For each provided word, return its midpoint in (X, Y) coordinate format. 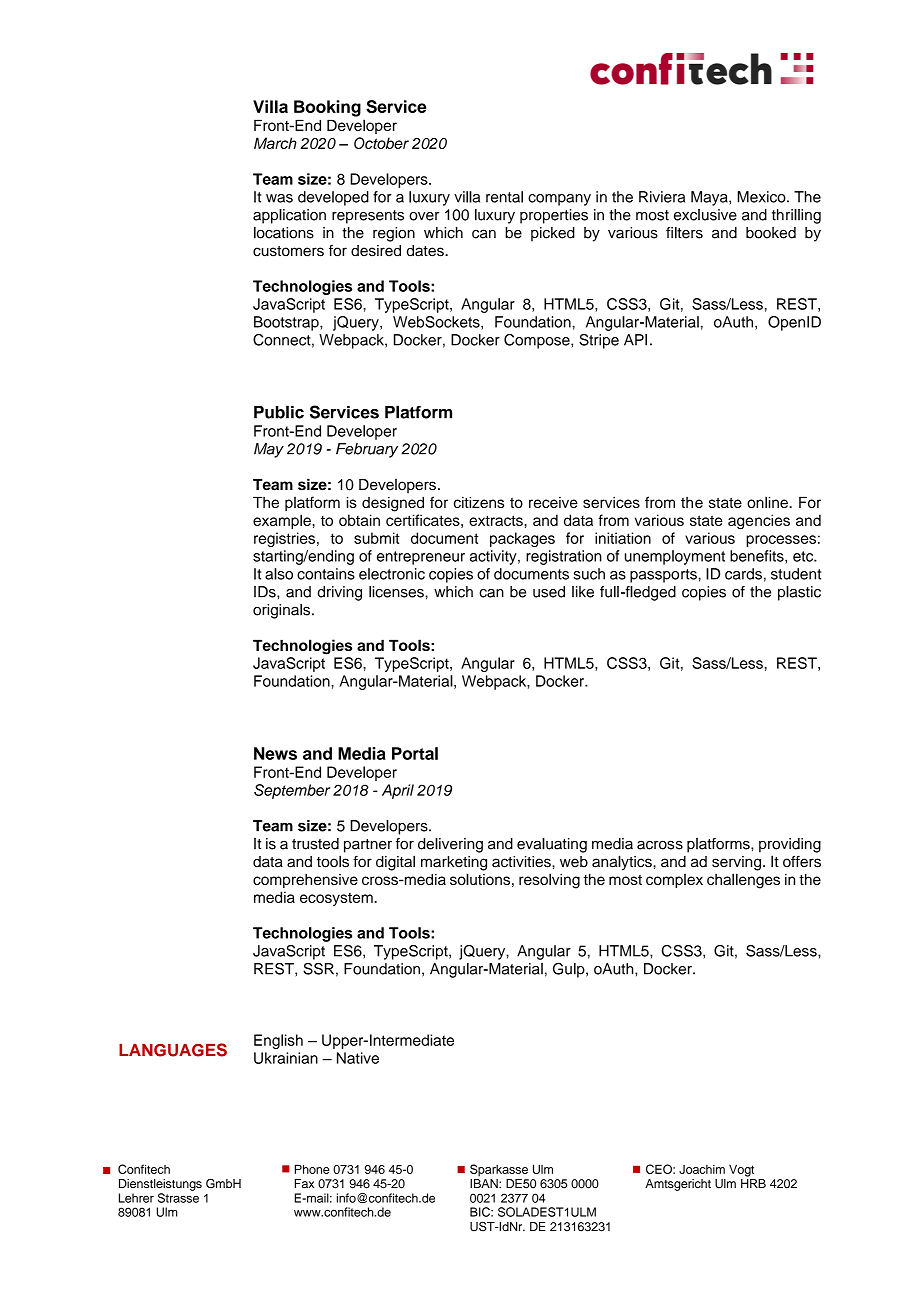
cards (743, 574)
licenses (397, 592)
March (275, 143)
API (635, 340)
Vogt (741, 1170)
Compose (538, 341)
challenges (743, 881)
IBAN (485, 1183)
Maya (710, 198)
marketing (454, 863)
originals (281, 611)
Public (279, 412)
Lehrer (136, 1198)
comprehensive (305, 881)
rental (504, 197)
